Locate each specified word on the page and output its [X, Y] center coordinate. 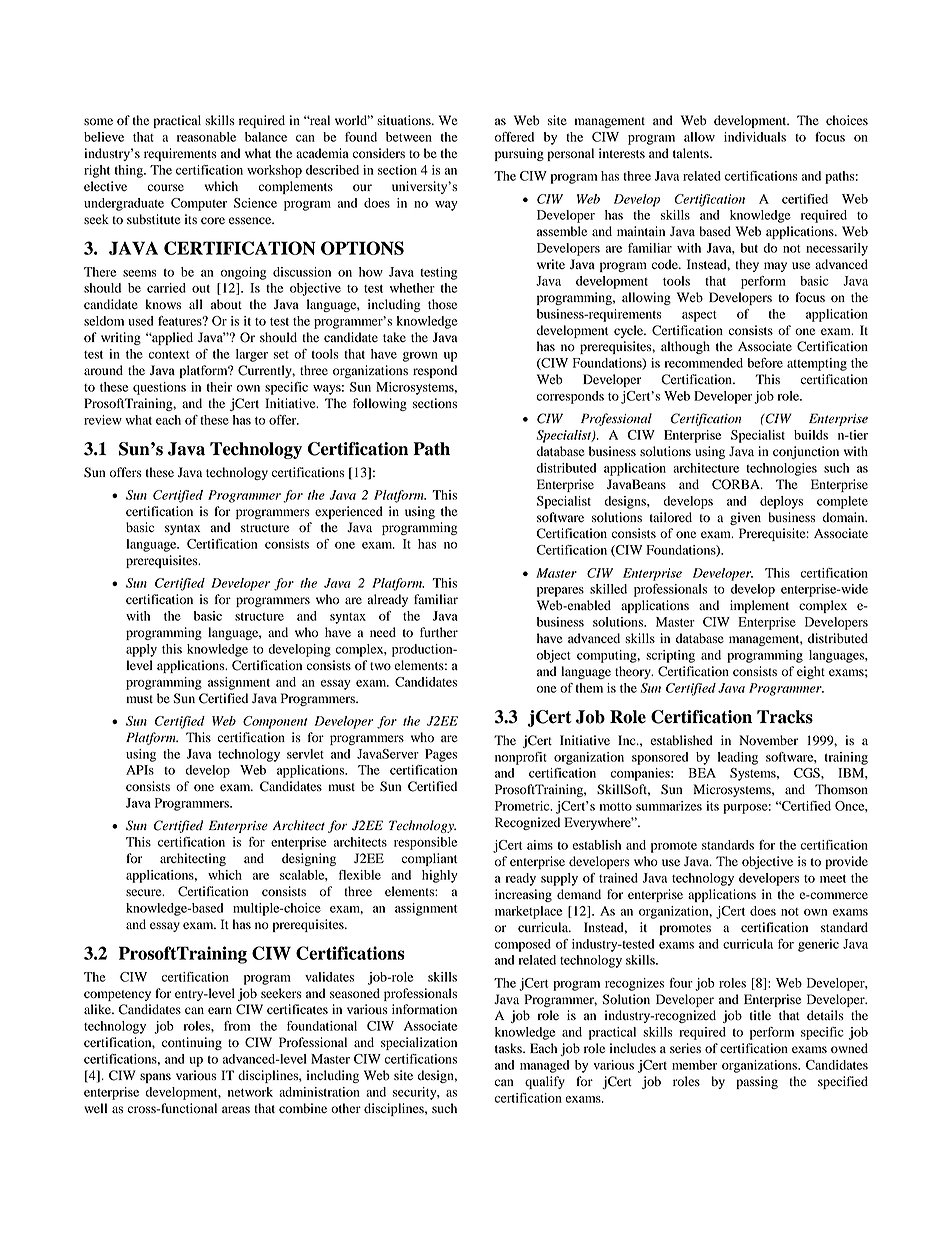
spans [155, 1078]
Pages [441, 755]
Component [275, 722]
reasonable [206, 137]
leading [738, 758]
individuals [755, 137]
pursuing [519, 154]
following [380, 404]
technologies [781, 469]
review [103, 420]
